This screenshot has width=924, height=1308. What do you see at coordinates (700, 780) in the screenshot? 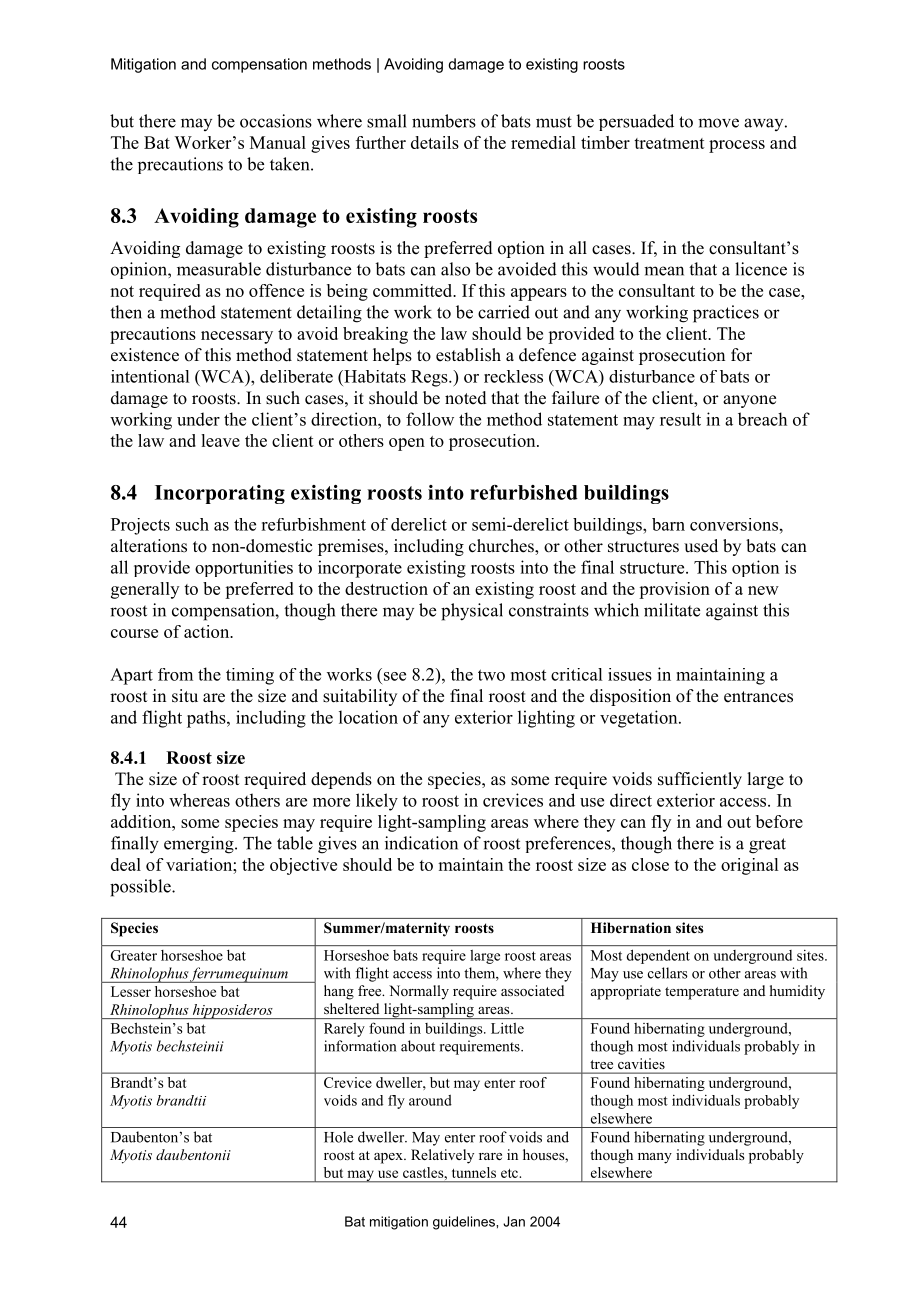
I see `sufficiently` at bounding box center [700, 780].
